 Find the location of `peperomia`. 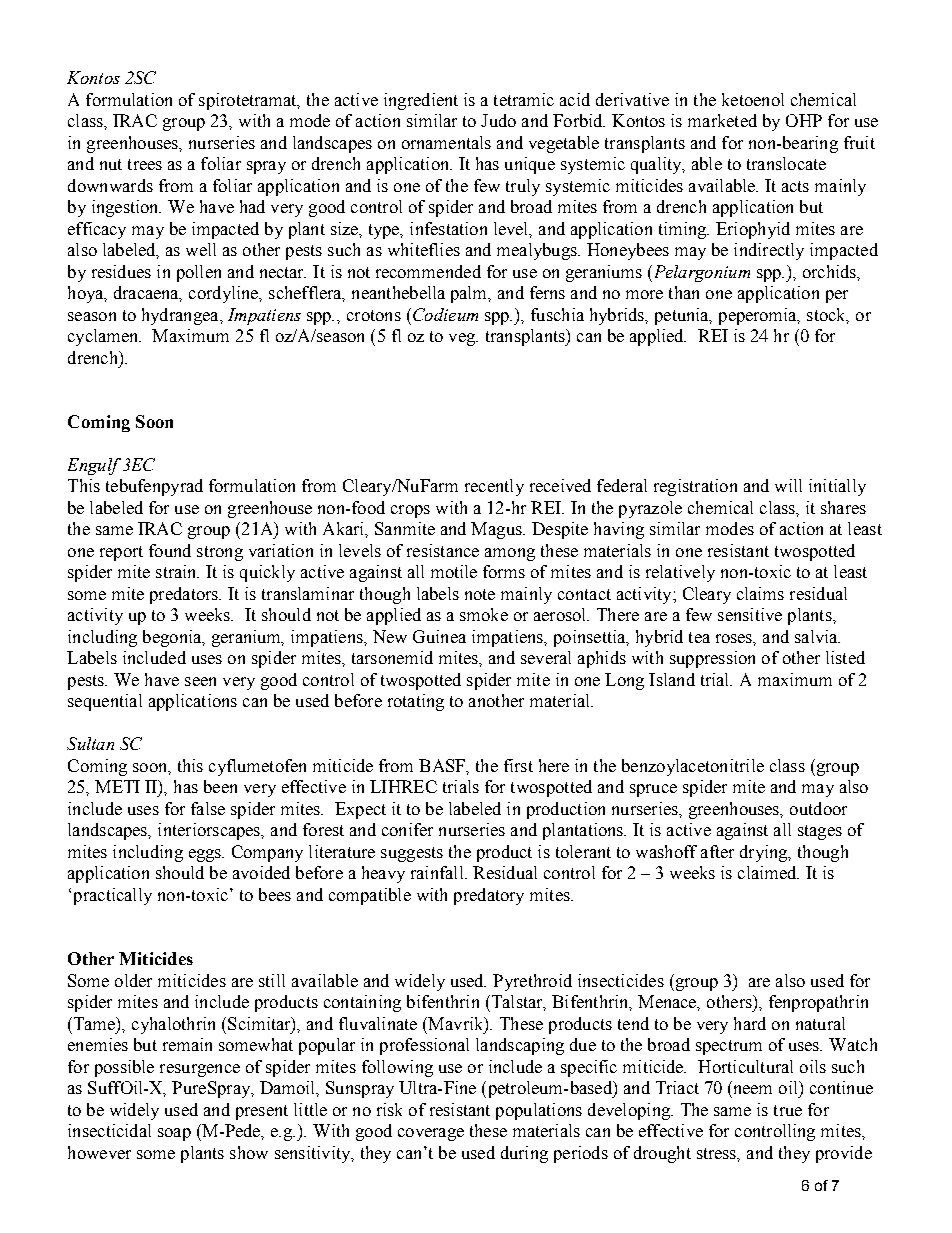

peperomia is located at coordinates (759, 316).
